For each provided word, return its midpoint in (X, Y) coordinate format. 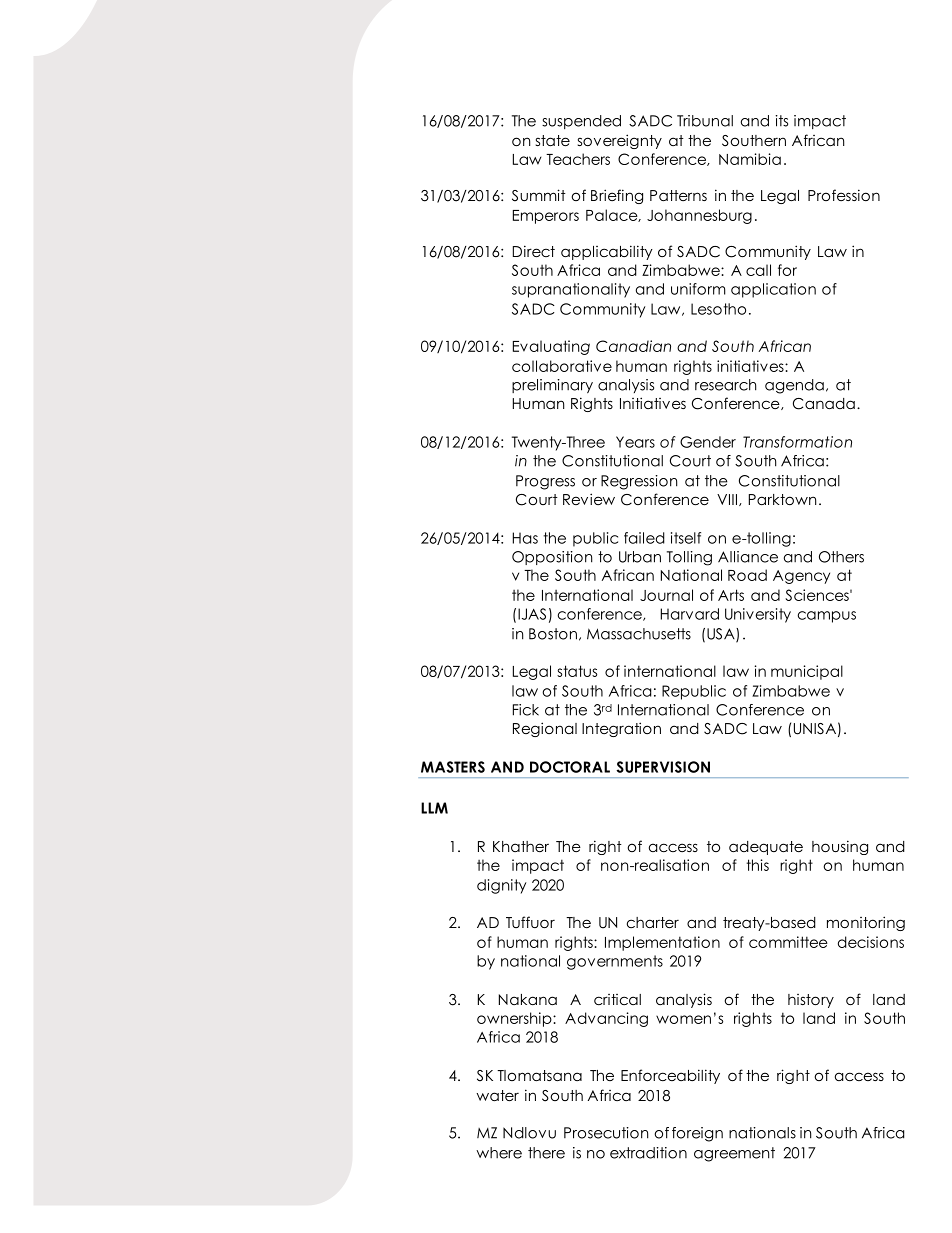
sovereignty (620, 141)
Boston (553, 634)
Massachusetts (639, 634)
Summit (539, 195)
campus (827, 617)
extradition (648, 1153)
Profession (844, 195)
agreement (734, 1154)
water (497, 1095)
